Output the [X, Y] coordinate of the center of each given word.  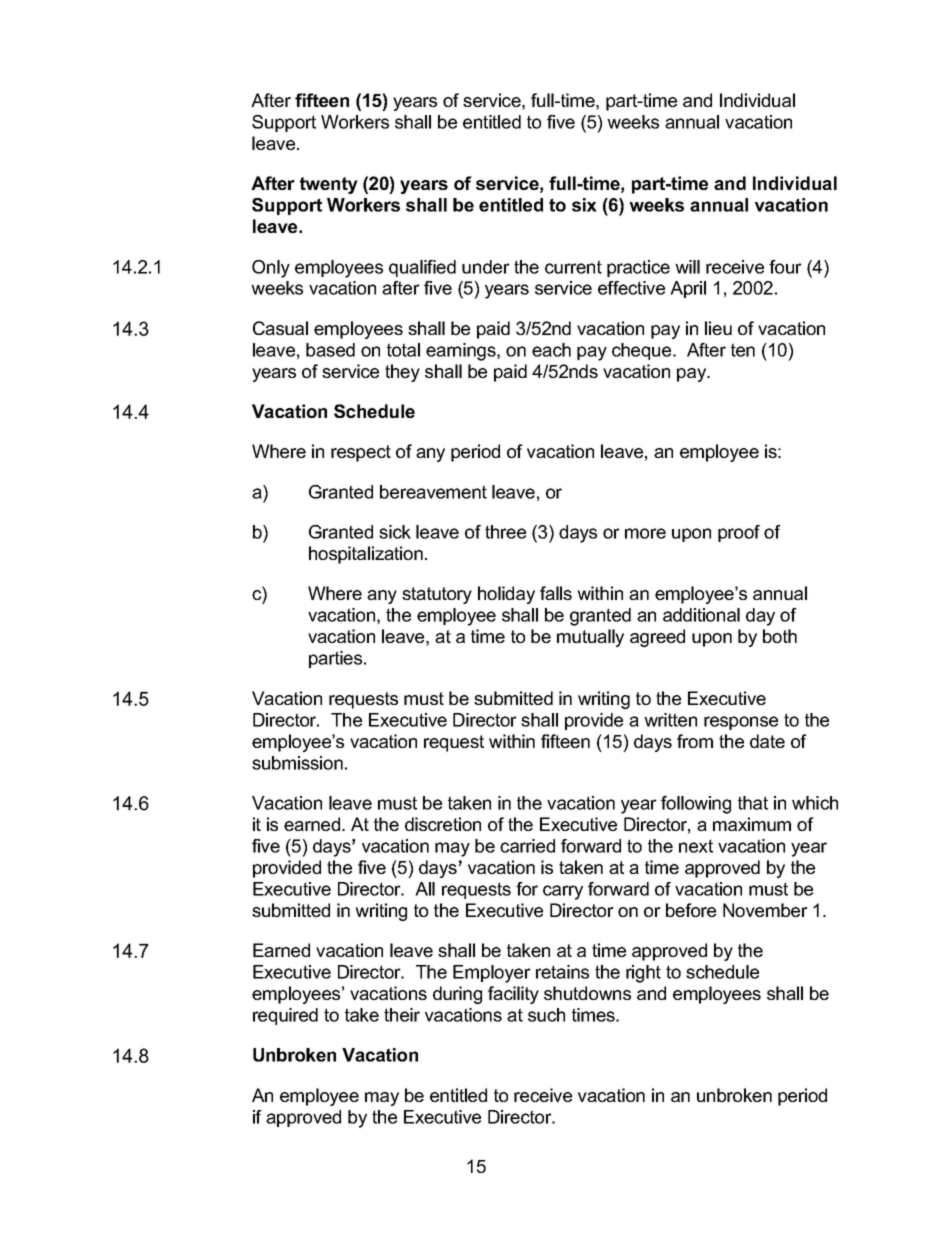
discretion [443, 824]
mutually [590, 638]
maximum [752, 824]
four [785, 267]
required [285, 1016]
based [330, 350]
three [505, 532]
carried [527, 846]
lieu [718, 328]
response [741, 723]
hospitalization [366, 555]
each [551, 350]
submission [297, 763]
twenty [329, 185]
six [584, 205]
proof [739, 533]
